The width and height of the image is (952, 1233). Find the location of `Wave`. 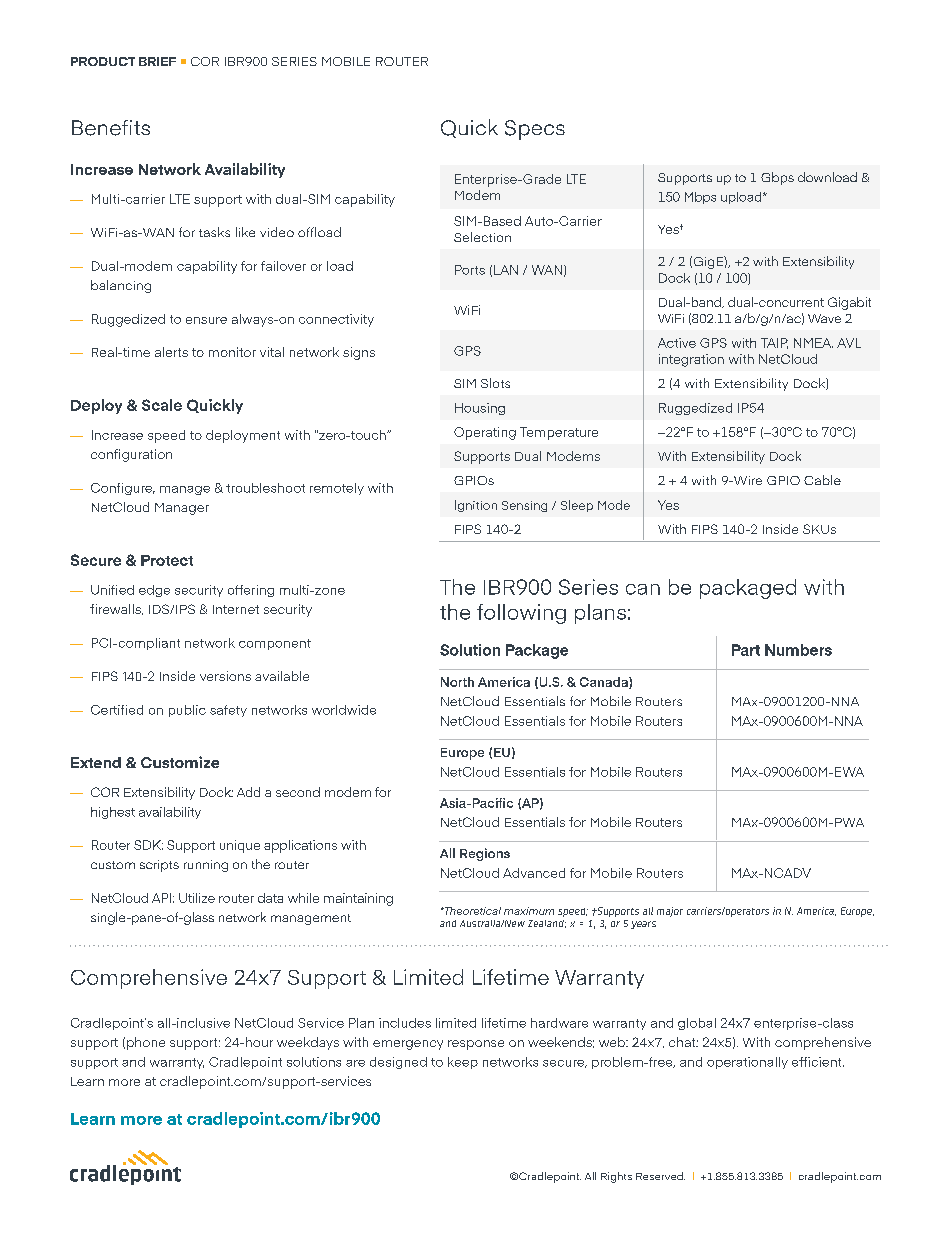

Wave is located at coordinates (824, 318).
